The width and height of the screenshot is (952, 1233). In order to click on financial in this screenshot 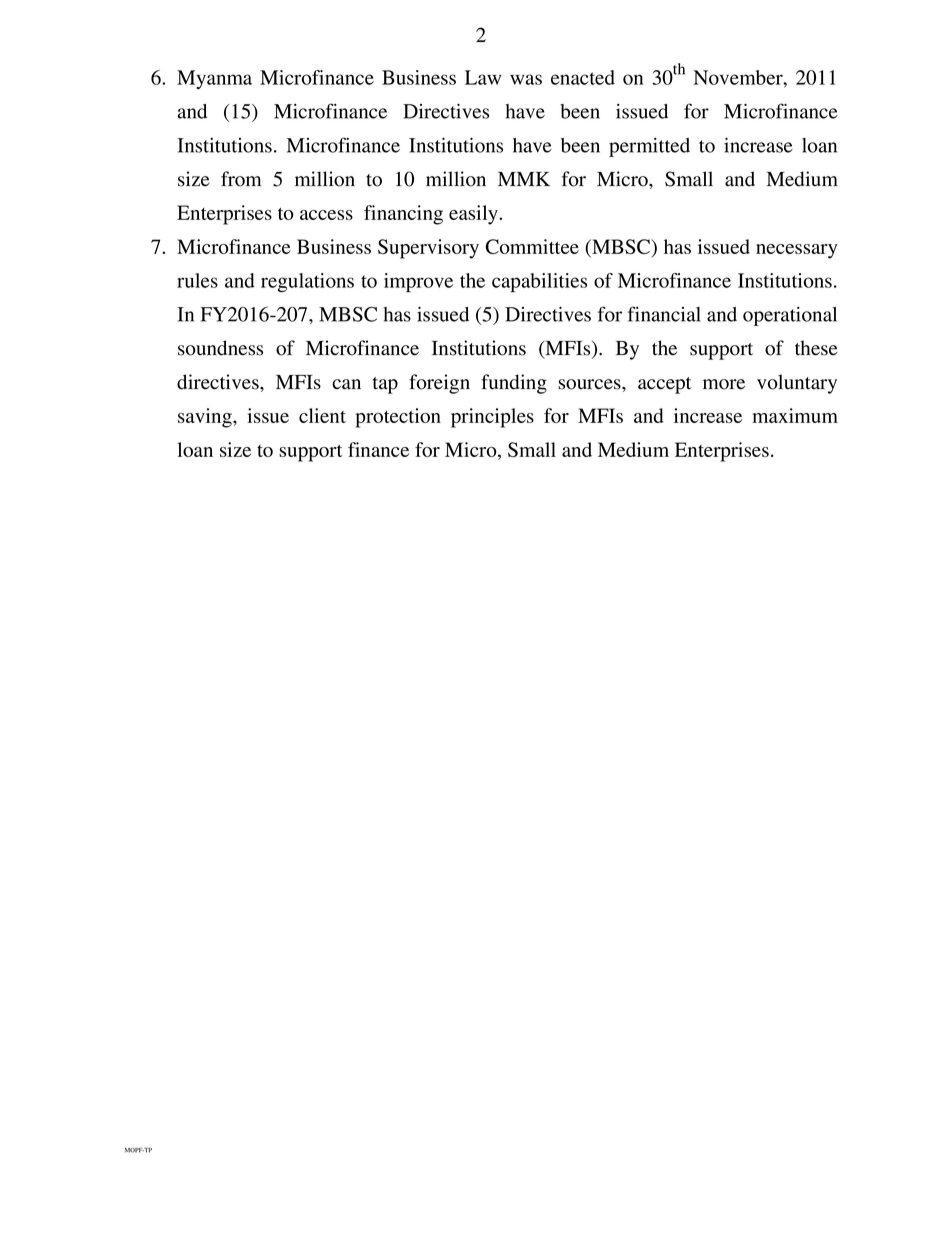, I will do `click(664, 314)`.
